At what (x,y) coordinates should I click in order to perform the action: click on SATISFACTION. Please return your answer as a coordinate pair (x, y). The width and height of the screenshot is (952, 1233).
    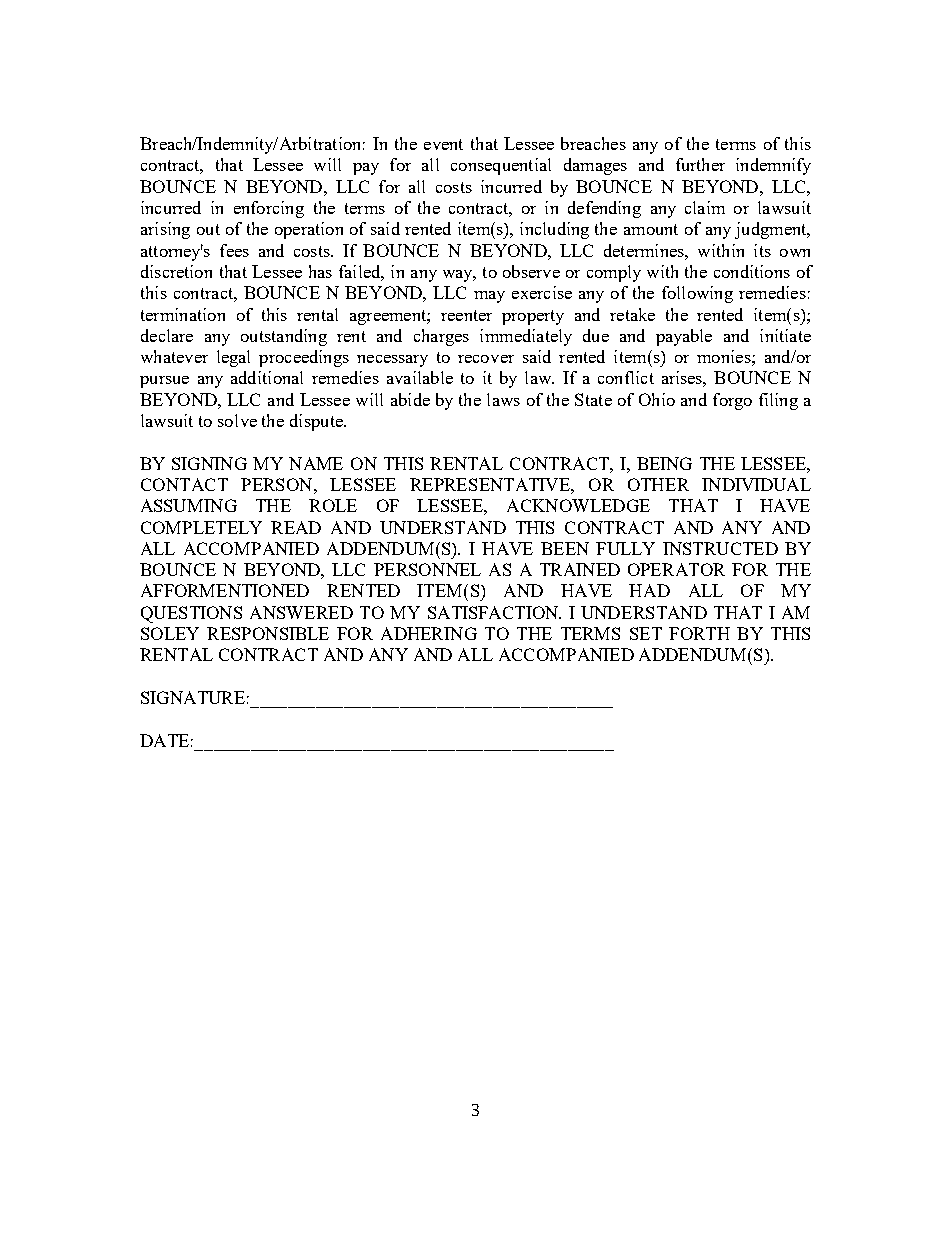
    Looking at the image, I should click on (494, 612).
